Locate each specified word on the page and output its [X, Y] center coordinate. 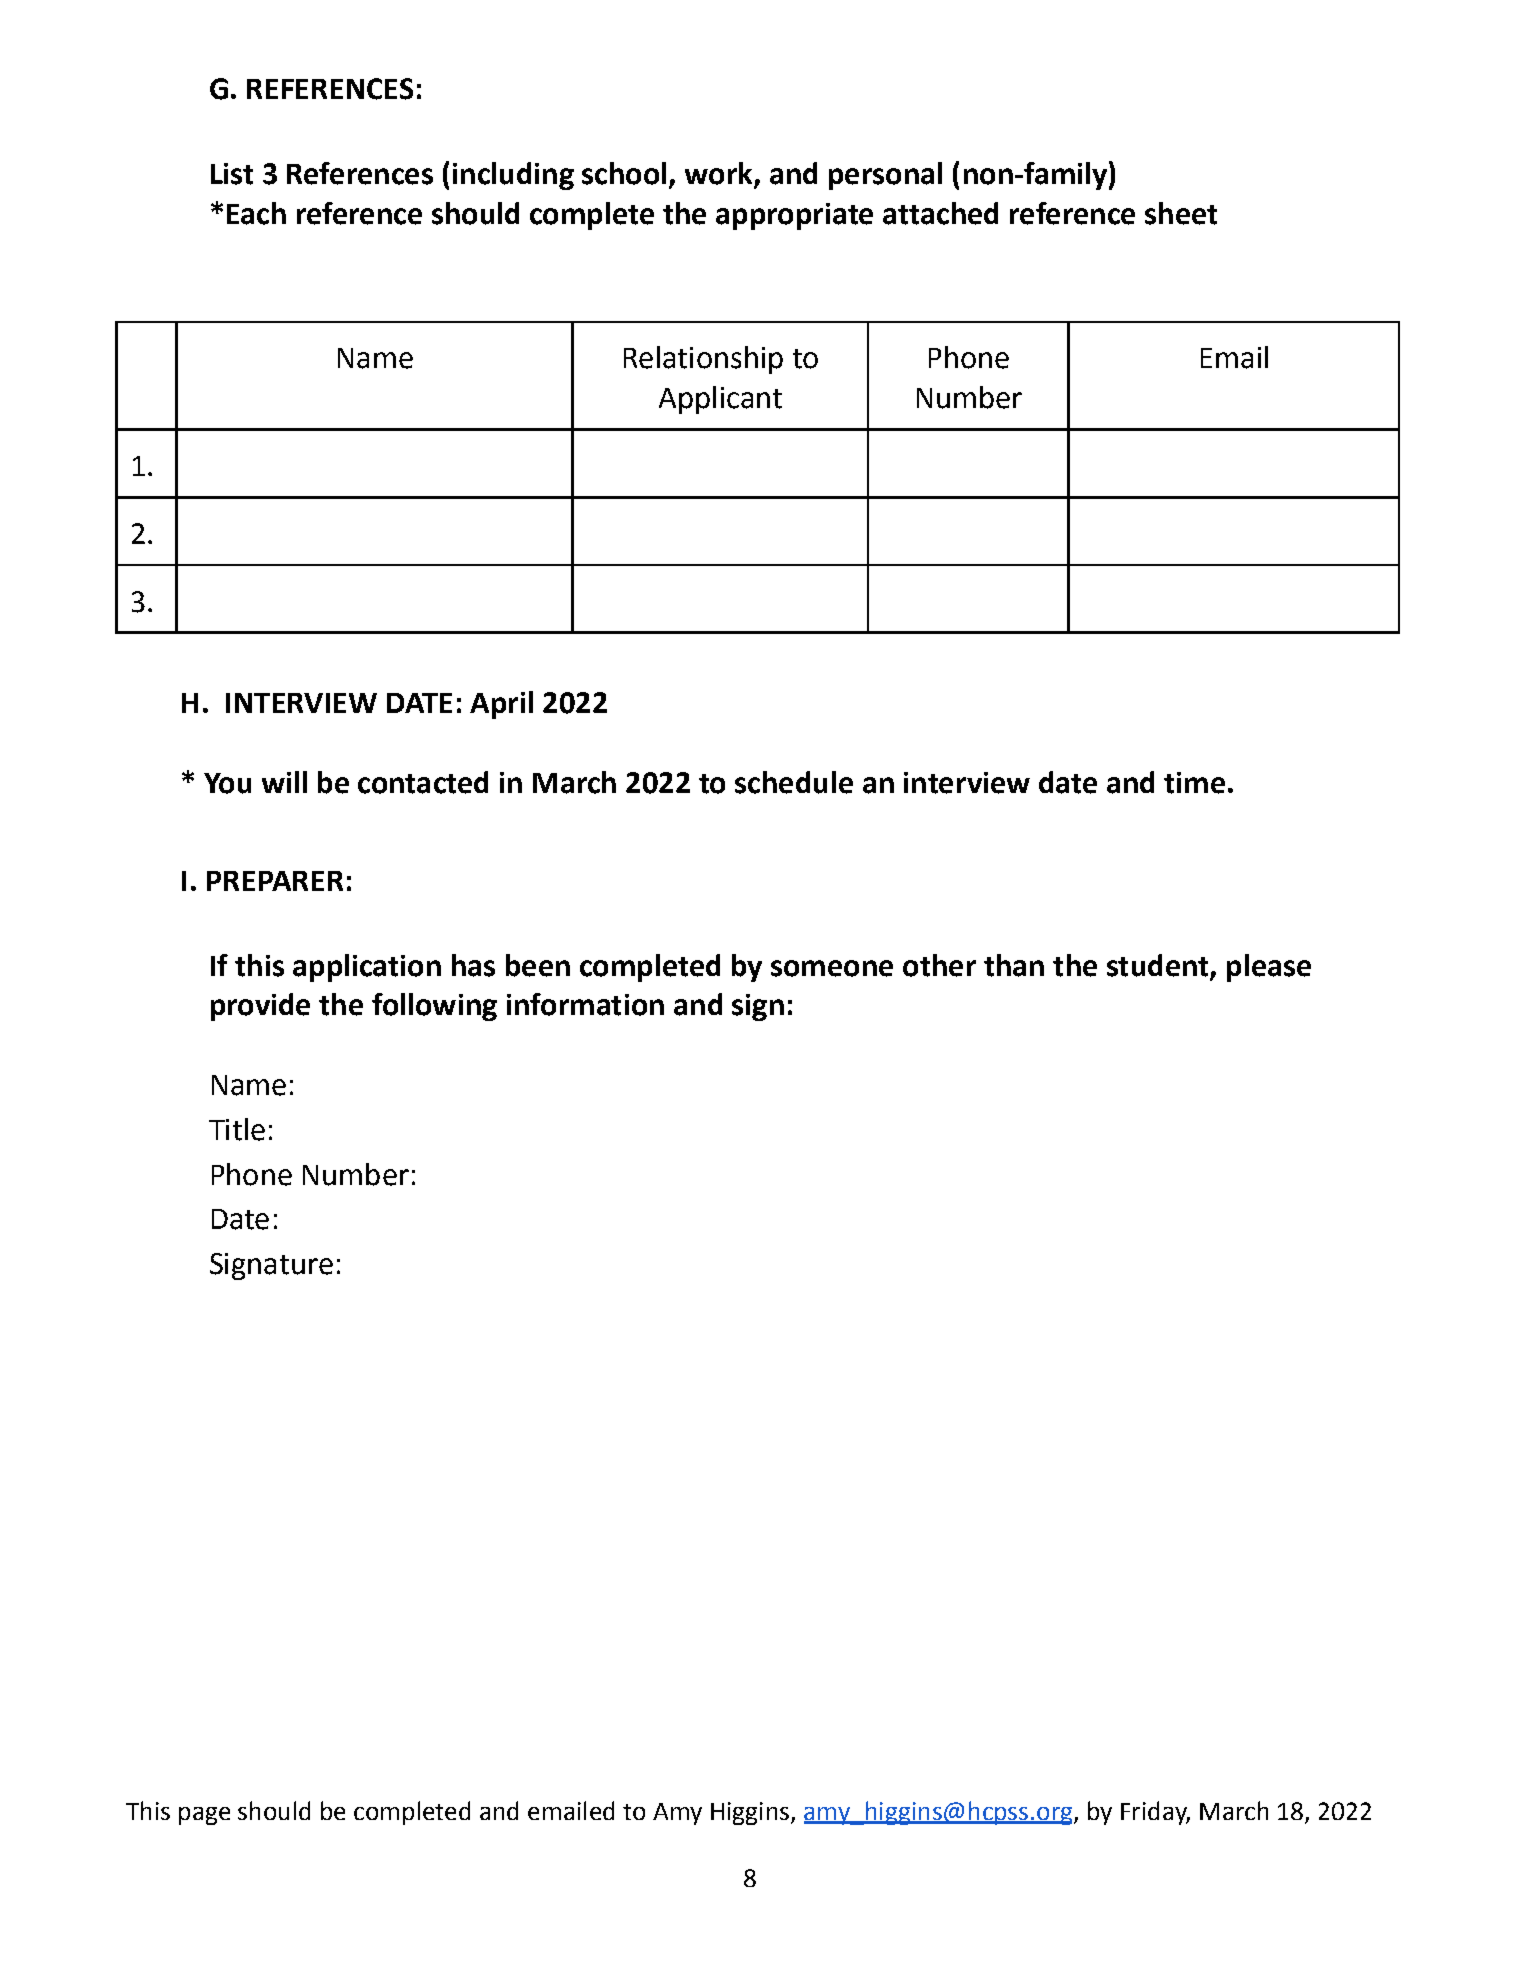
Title [237, 1129]
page [204, 1816]
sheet [1181, 213]
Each [256, 213]
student [1157, 965]
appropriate [794, 216]
